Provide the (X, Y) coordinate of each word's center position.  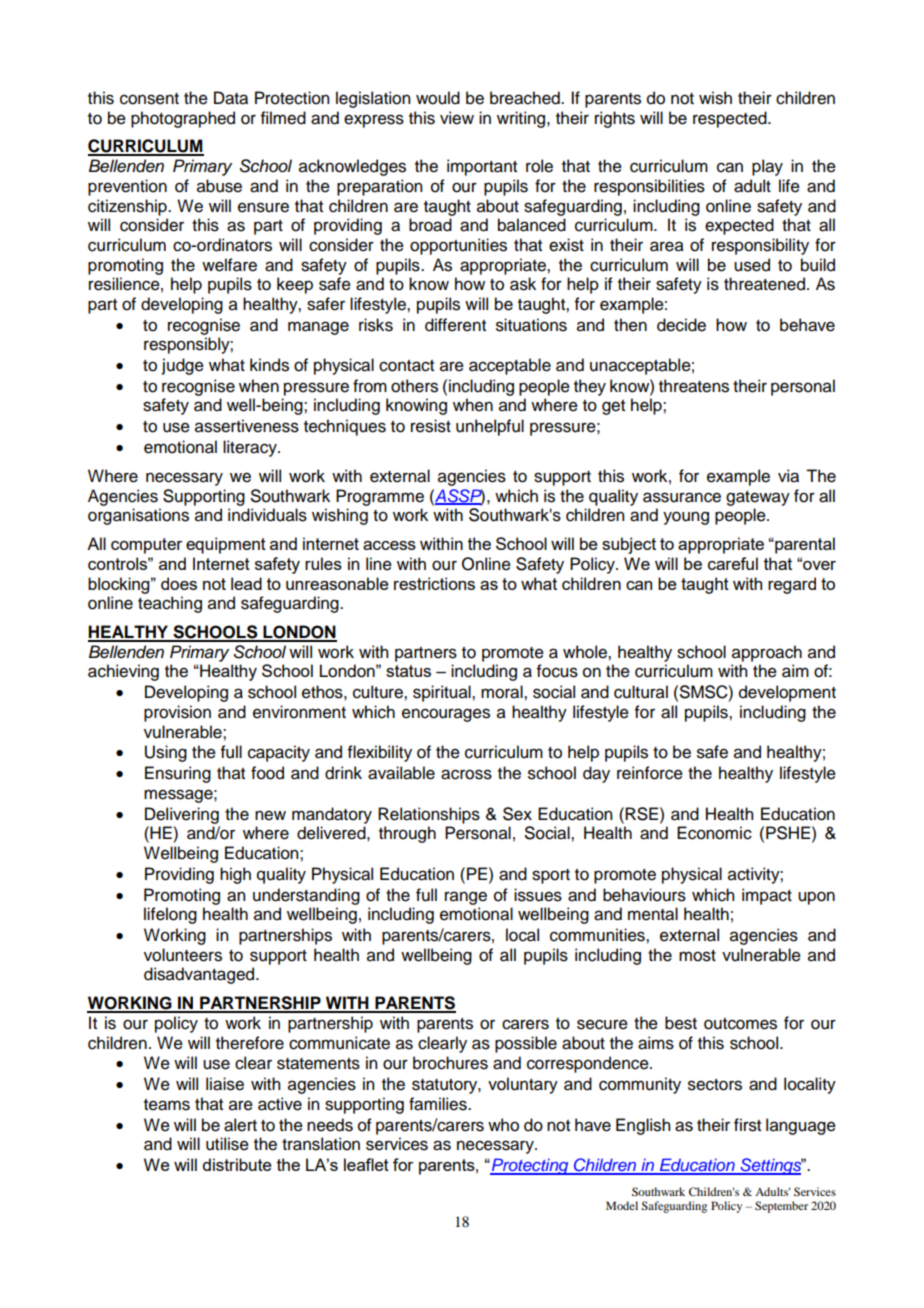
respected (731, 119)
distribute (237, 1164)
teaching (170, 604)
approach (767, 653)
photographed (183, 119)
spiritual (443, 693)
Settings (771, 1166)
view (457, 118)
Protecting (530, 1166)
